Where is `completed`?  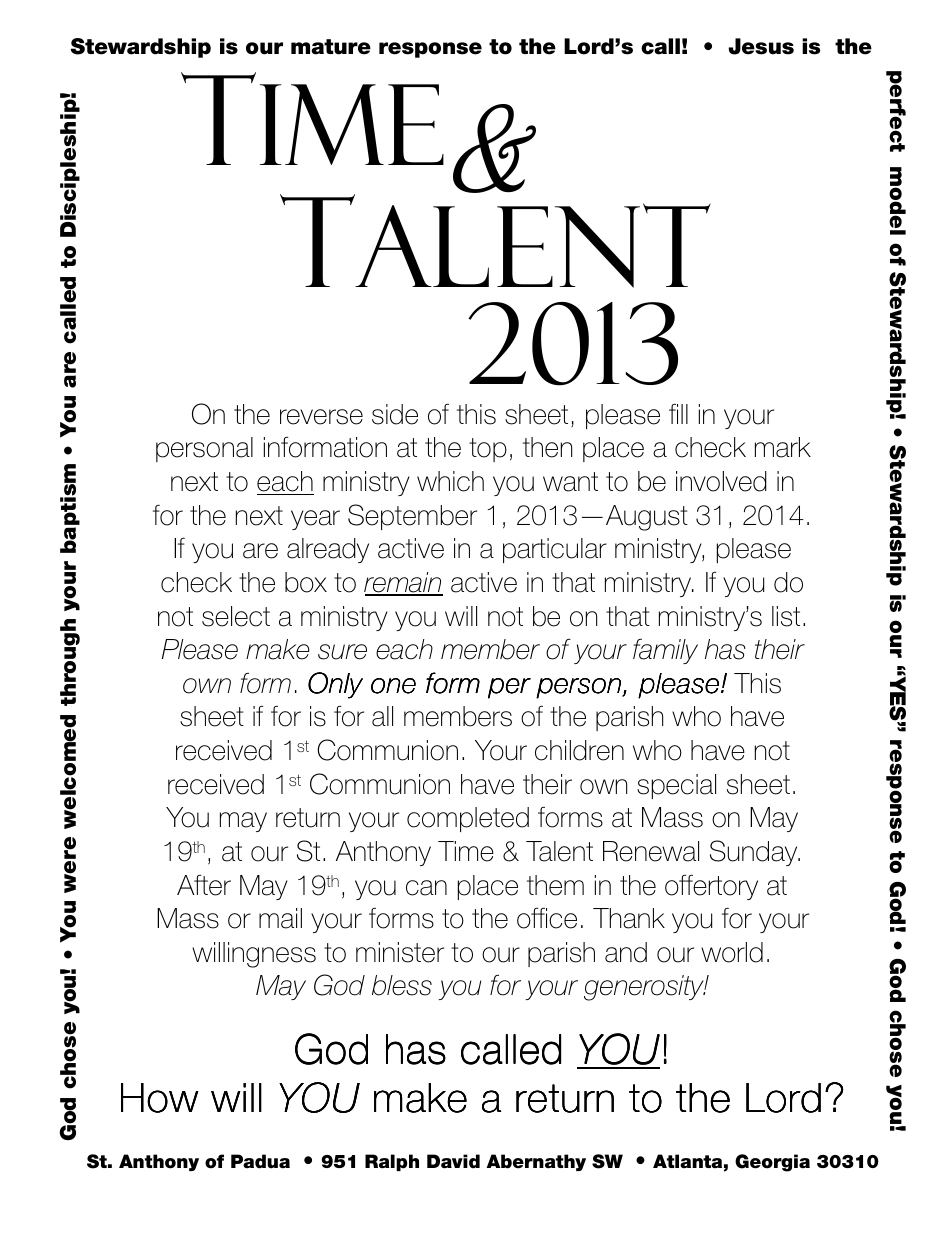
completed is located at coordinates (468, 819).
